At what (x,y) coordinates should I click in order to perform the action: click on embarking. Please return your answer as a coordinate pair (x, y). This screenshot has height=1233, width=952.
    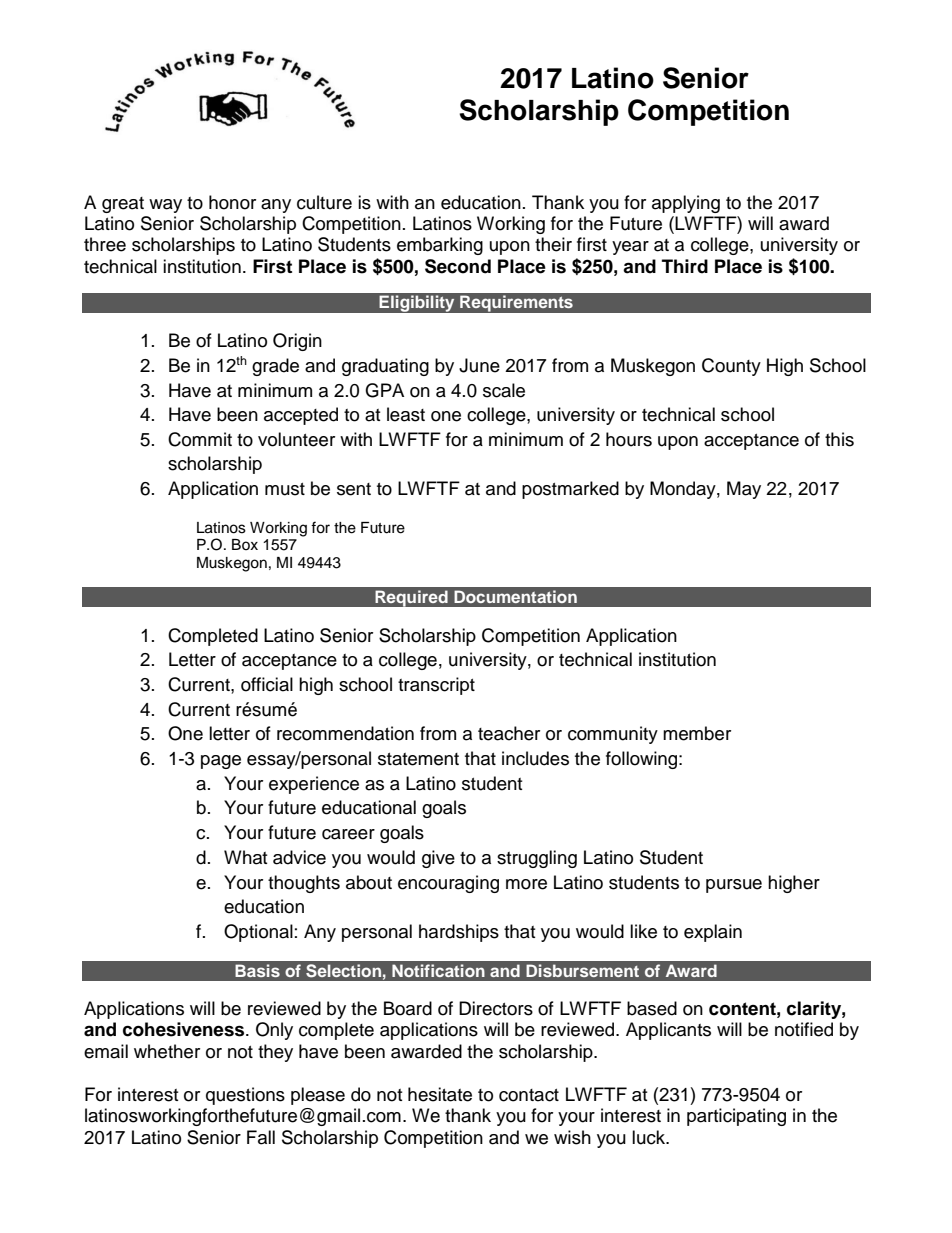
    Looking at the image, I should click on (440, 246).
